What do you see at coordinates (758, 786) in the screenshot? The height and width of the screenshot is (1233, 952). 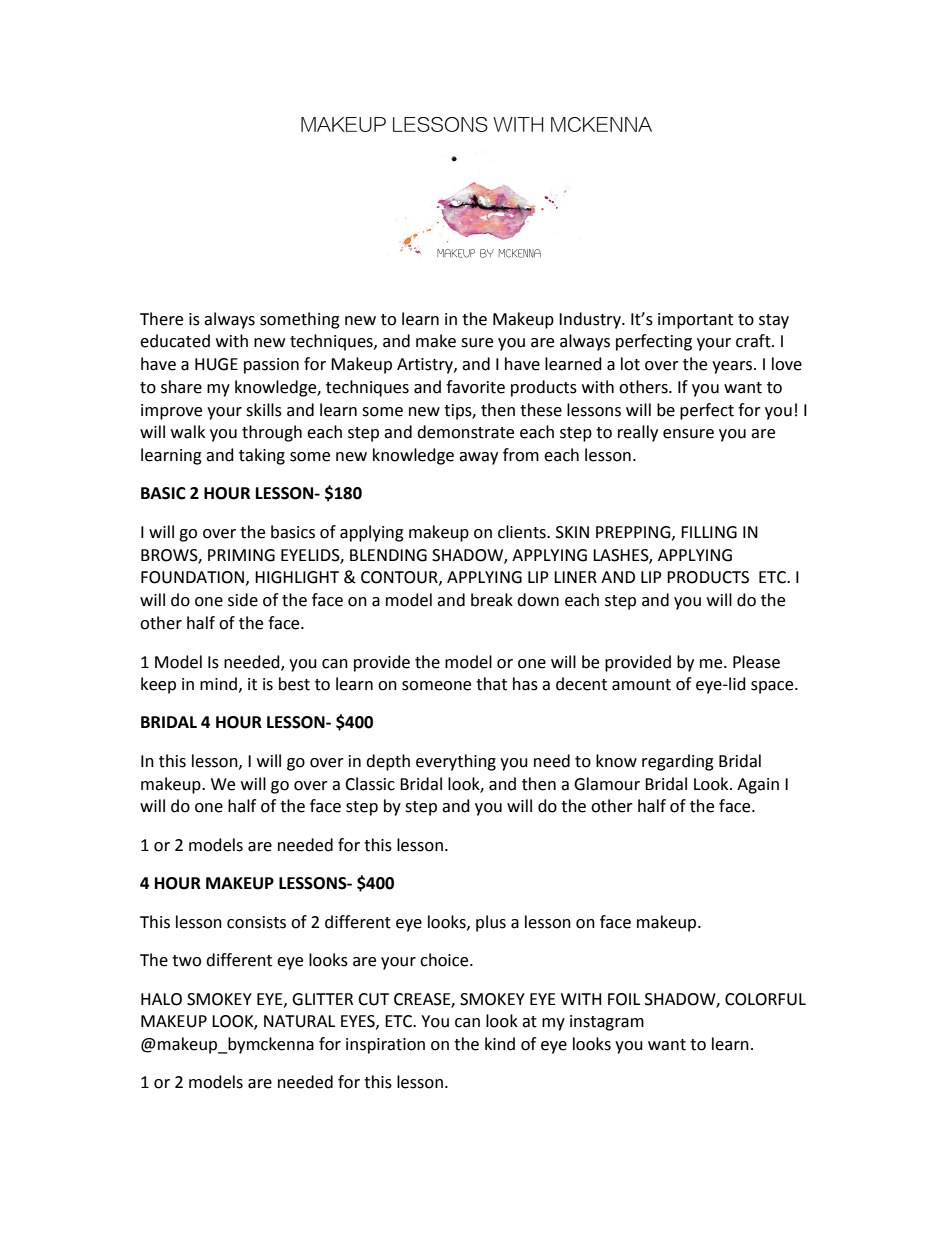 I see `Again` at bounding box center [758, 786].
